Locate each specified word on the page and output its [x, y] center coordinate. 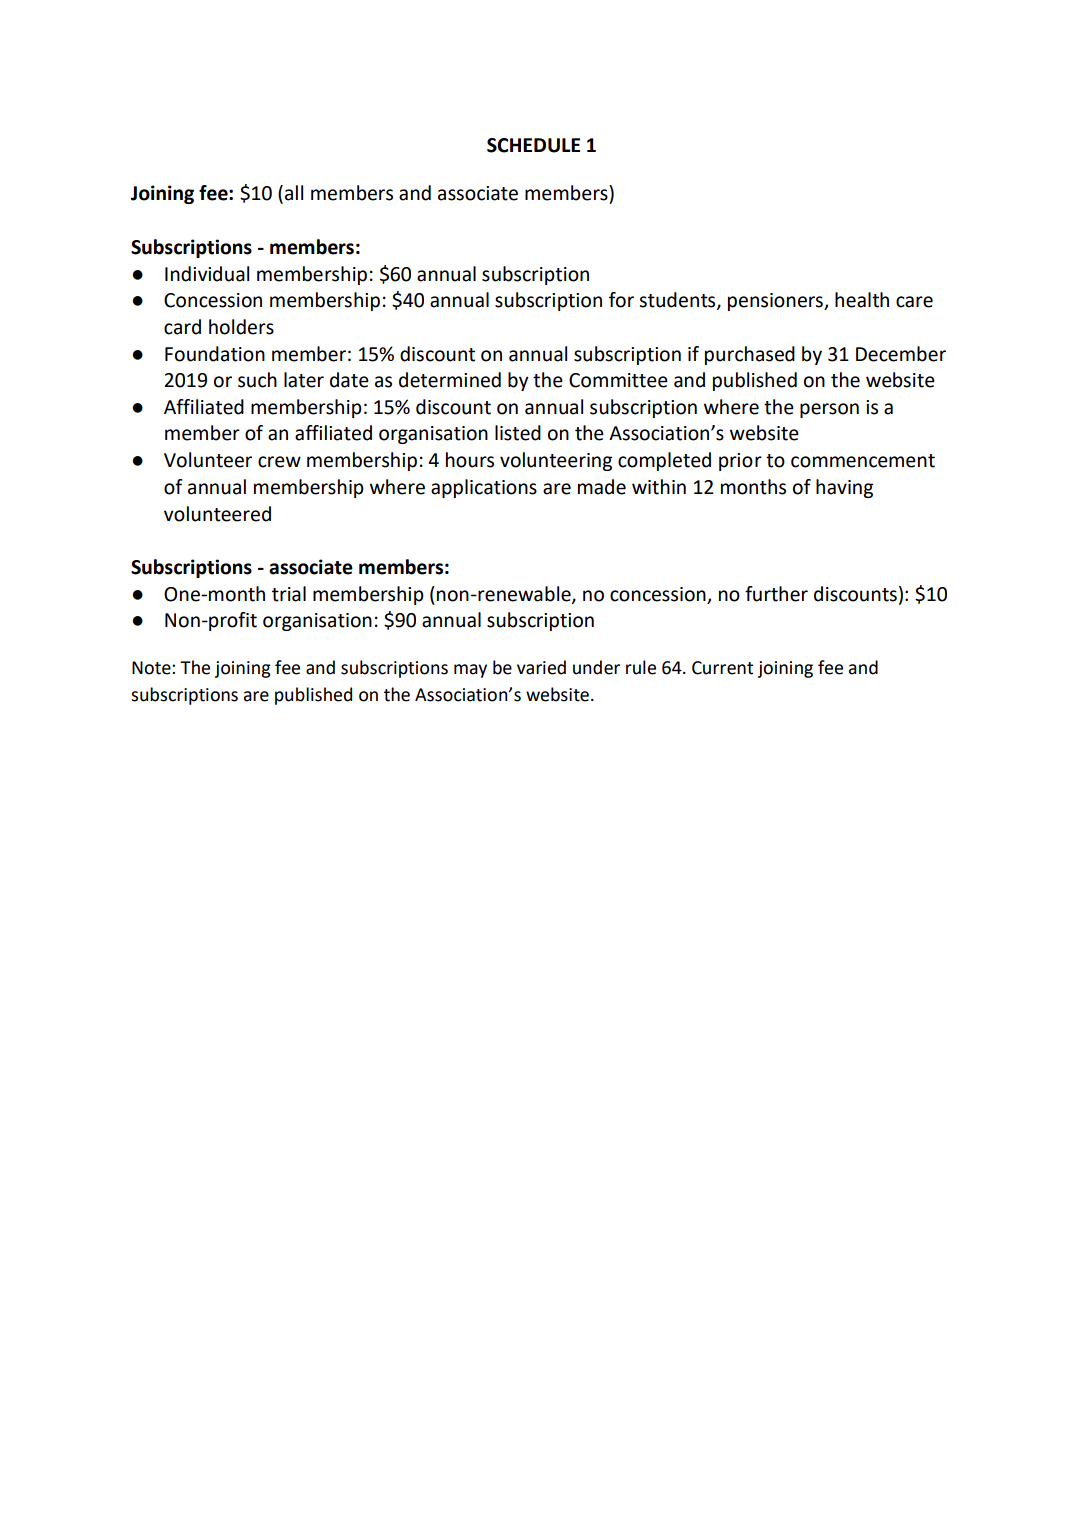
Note [152, 668]
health [862, 300]
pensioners [776, 302]
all [294, 193]
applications [484, 488]
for [621, 300]
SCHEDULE [533, 145]
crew [279, 462]
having [844, 488]
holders [241, 327]
